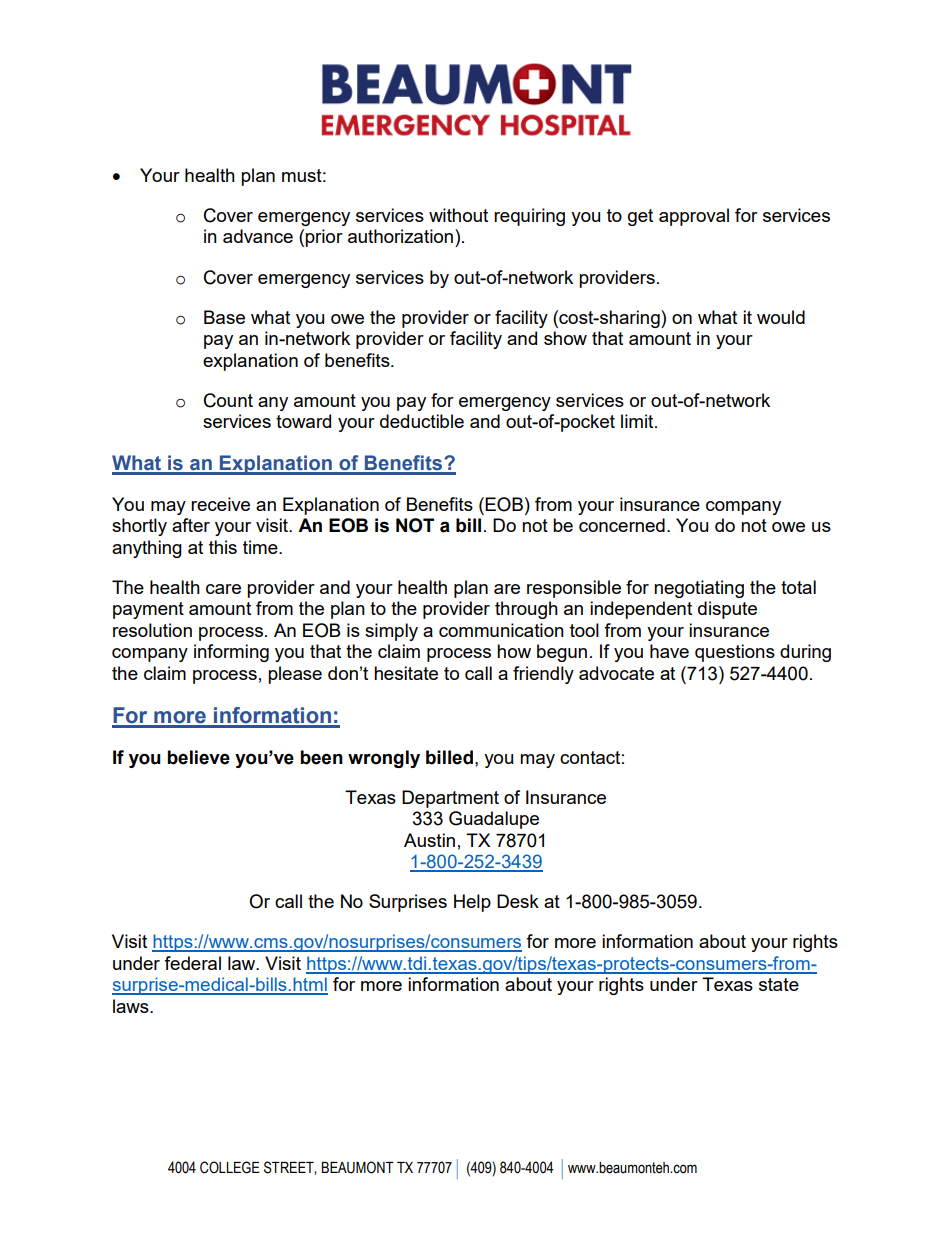  Describe the element at coordinates (406, 673) in the screenshot. I see `hesitate` at that location.
